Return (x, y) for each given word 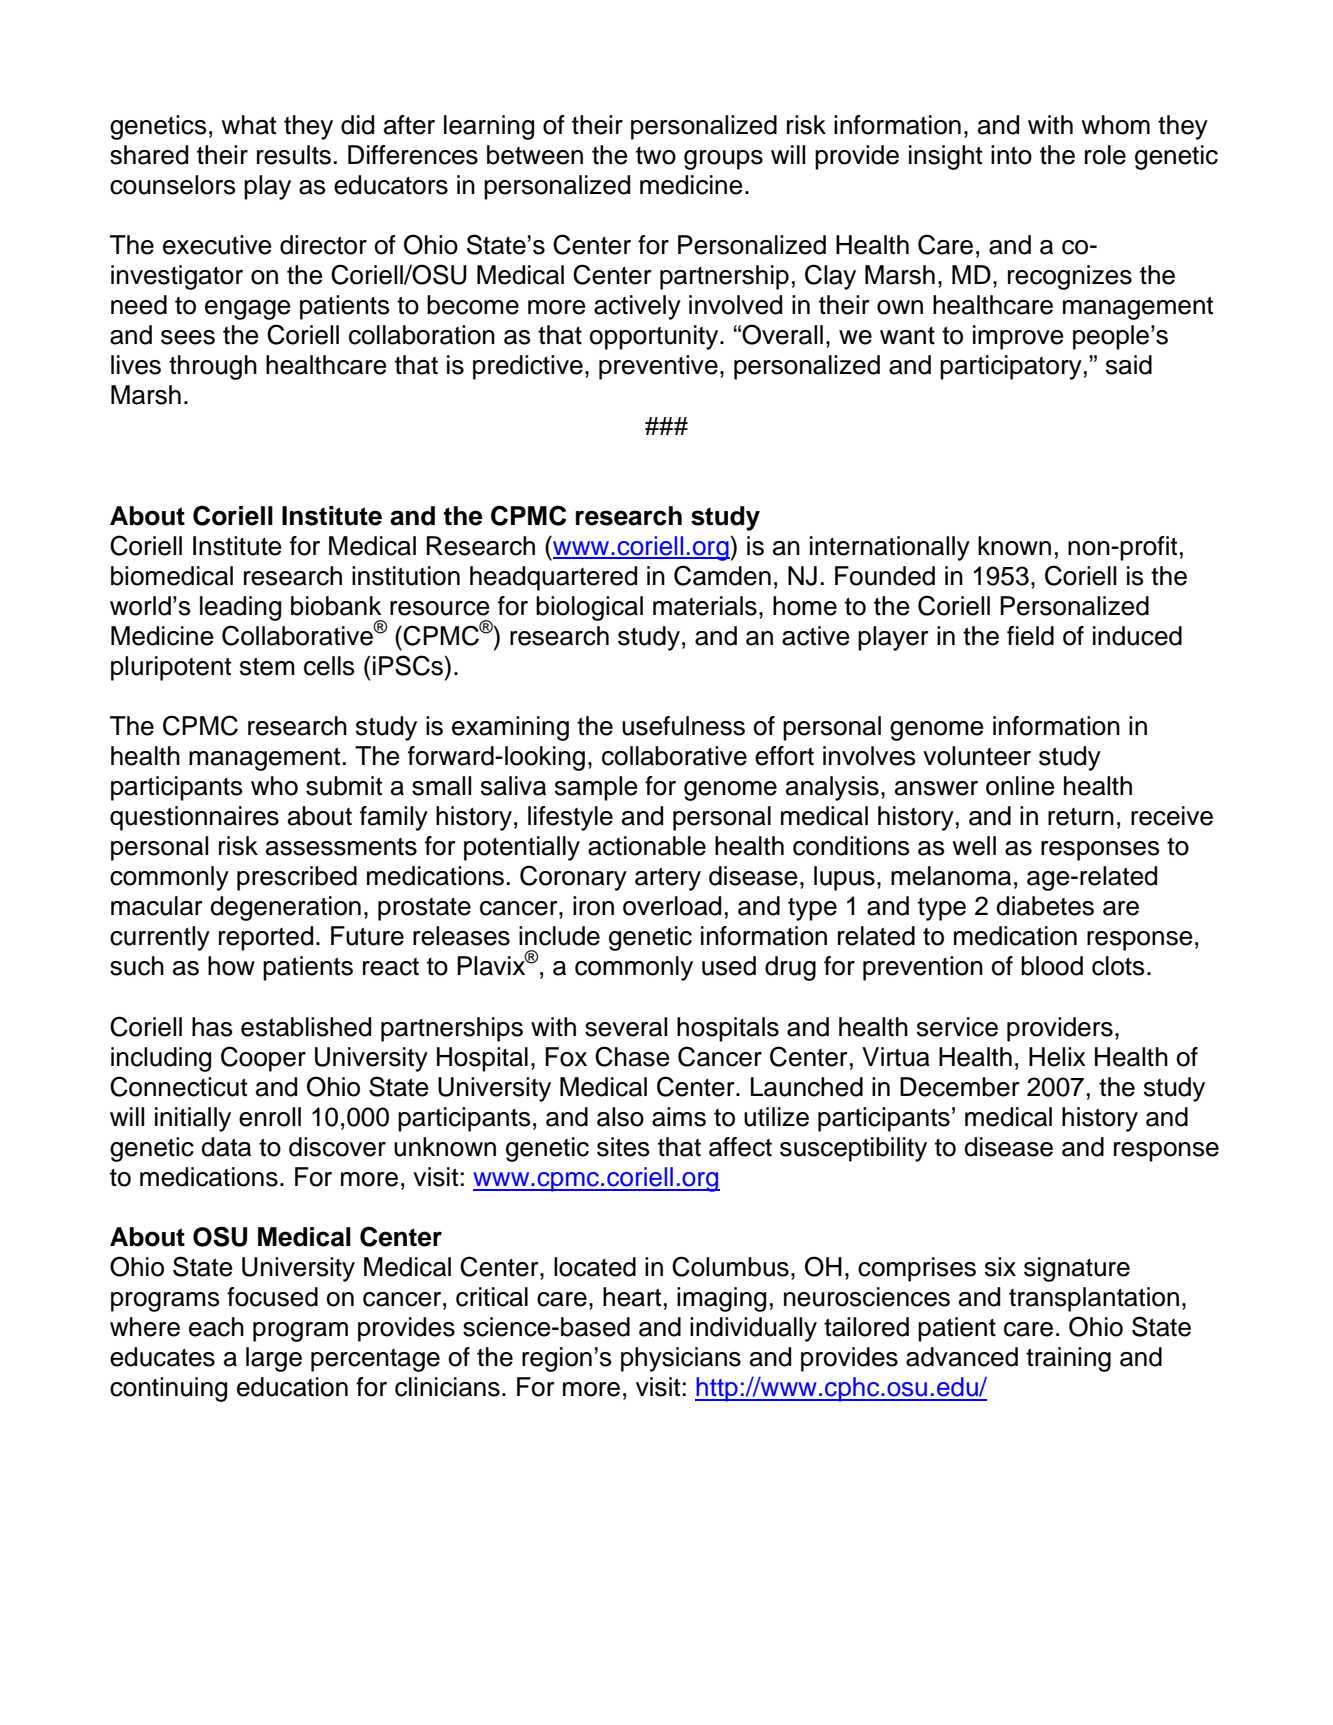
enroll (270, 1117)
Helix (1057, 1057)
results (294, 155)
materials (705, 606)
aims (679, 1117)
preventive (658, 367)
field (1030, 636)
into (1011, 155)
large (274, 1359)
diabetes (1045, 906)
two (656, 156)
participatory (1011, 367)
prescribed (297, 878)
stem (267, 667)
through (213, 367)
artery (668, 879)
